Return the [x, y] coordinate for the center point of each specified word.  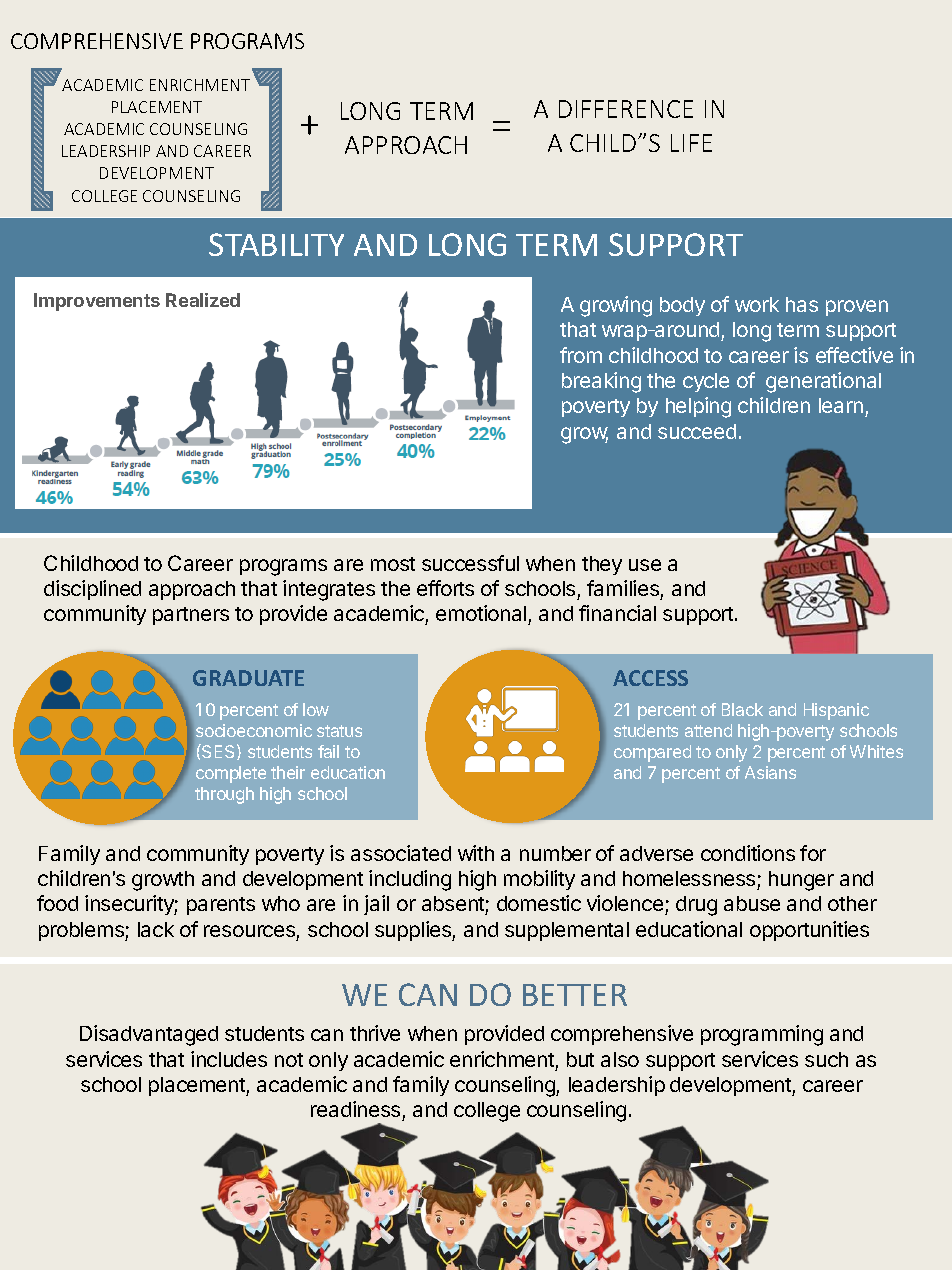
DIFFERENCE [626, 109]
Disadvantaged [149, 1035]
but [580, 1059]
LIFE [691, 143]
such [826, 1059]
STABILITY [276, 244]
